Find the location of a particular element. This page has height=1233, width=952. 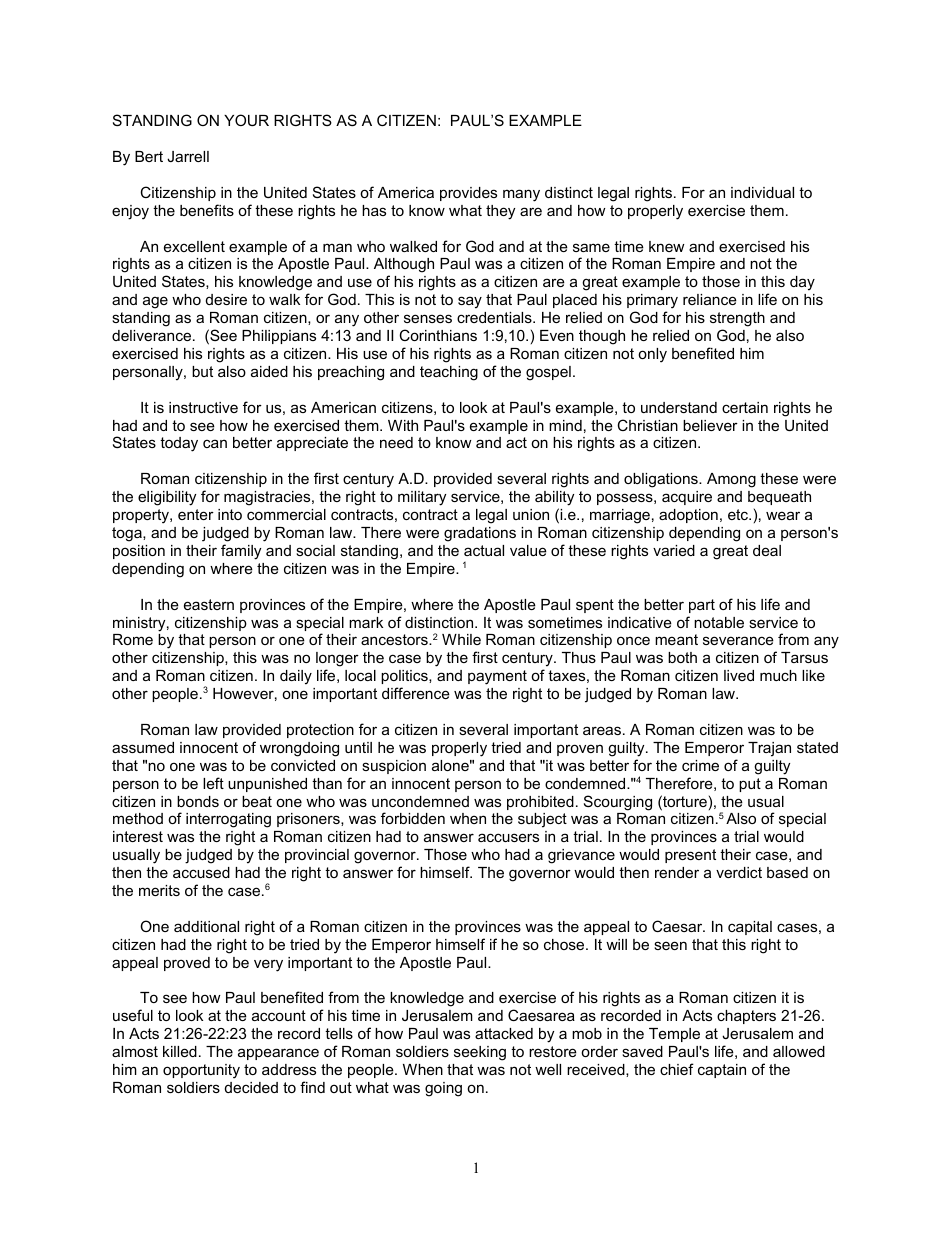

today is located at coordinates (179, 444).
